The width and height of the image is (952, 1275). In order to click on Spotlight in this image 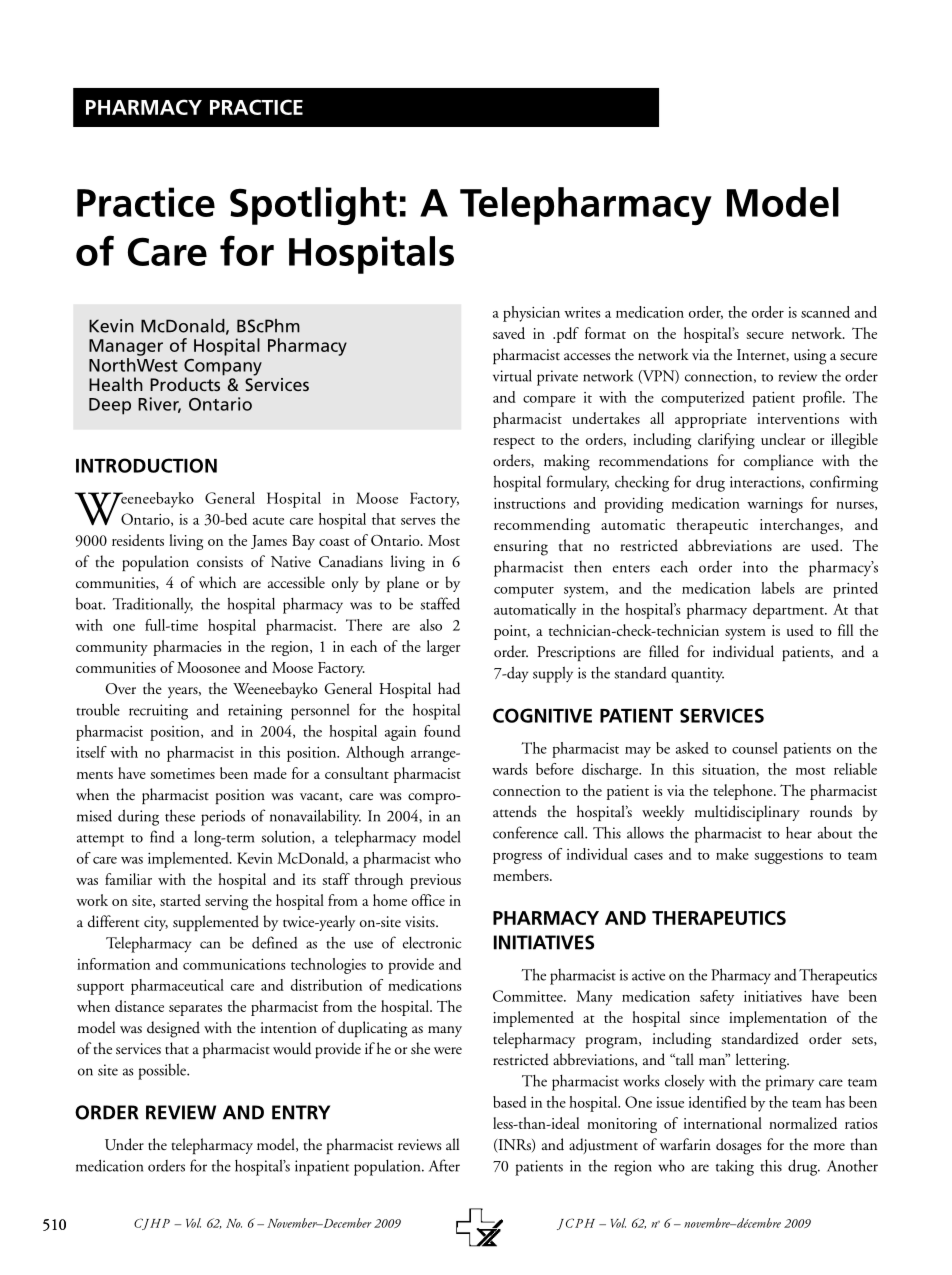, I will do `click(313, 206)`.
